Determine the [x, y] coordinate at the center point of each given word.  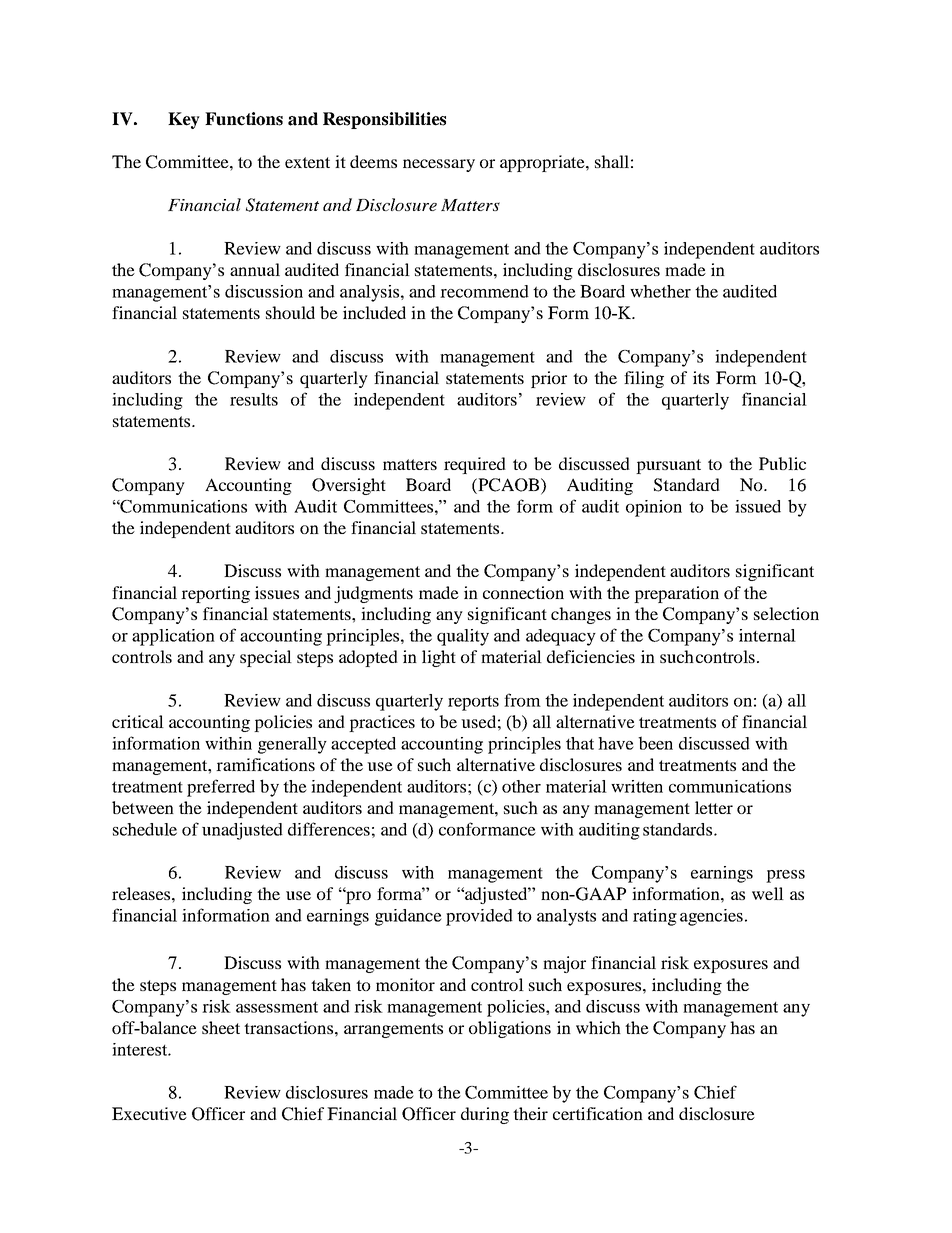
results [254, 399]
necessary [439, 165]
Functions [244, 119]
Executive [149, 1113]
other [521, 786]
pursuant [668, 466]
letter [714, 807]
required [475, 465]
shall [612, 161]
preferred [221, 788]
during [485, 1115]
